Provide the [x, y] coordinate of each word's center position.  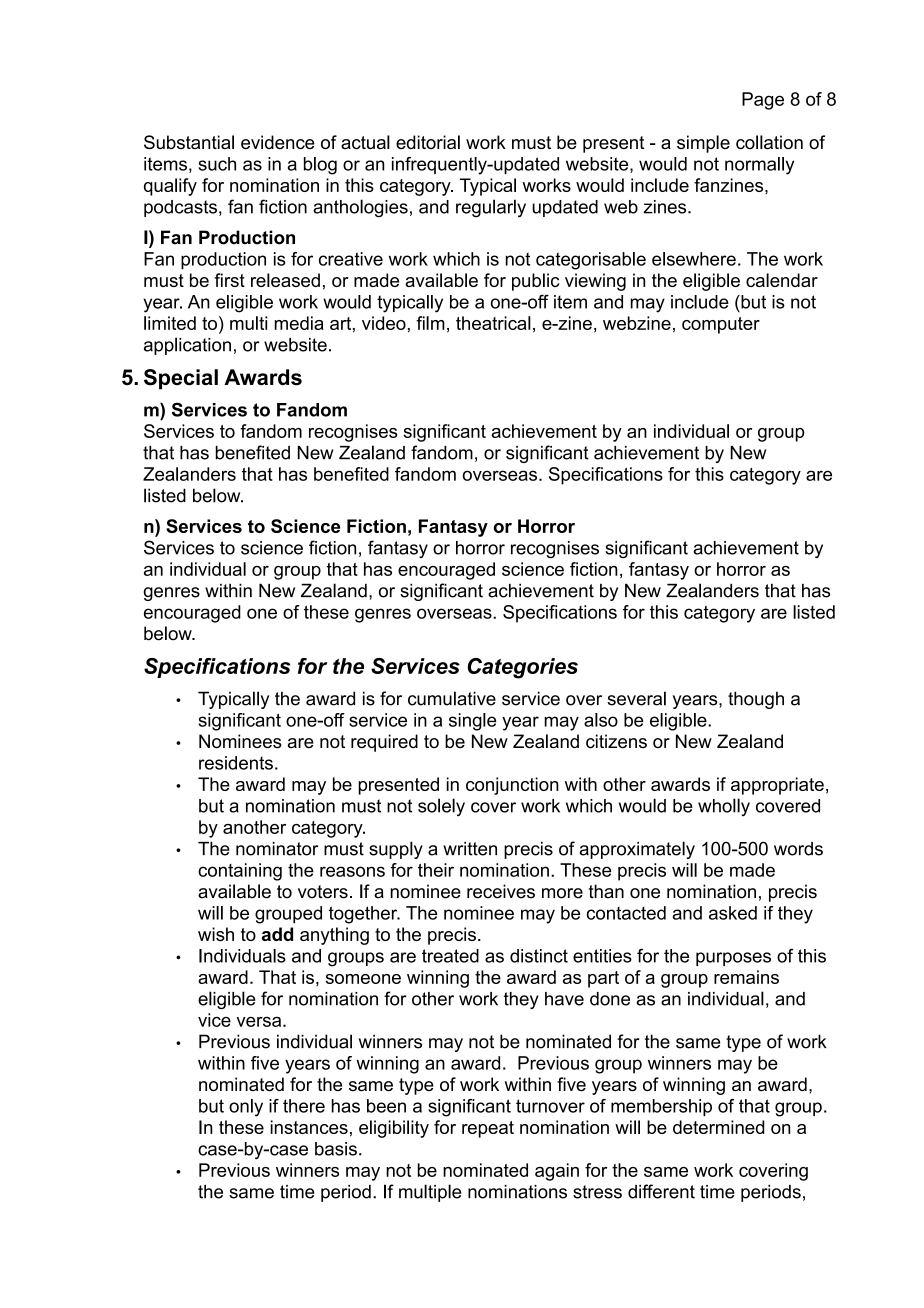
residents [236, 763]
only [246, 1108]
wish [216, 934]
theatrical [493, 323]
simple [703, 144]
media [299, 323]
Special [181, 379]
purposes [733, 959]
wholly [724, 807]
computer [721, 325]
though [756, 700]
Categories [523, 668]
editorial [428, 142]
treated [450, 956]
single [472, 722]
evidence [278, 142]
